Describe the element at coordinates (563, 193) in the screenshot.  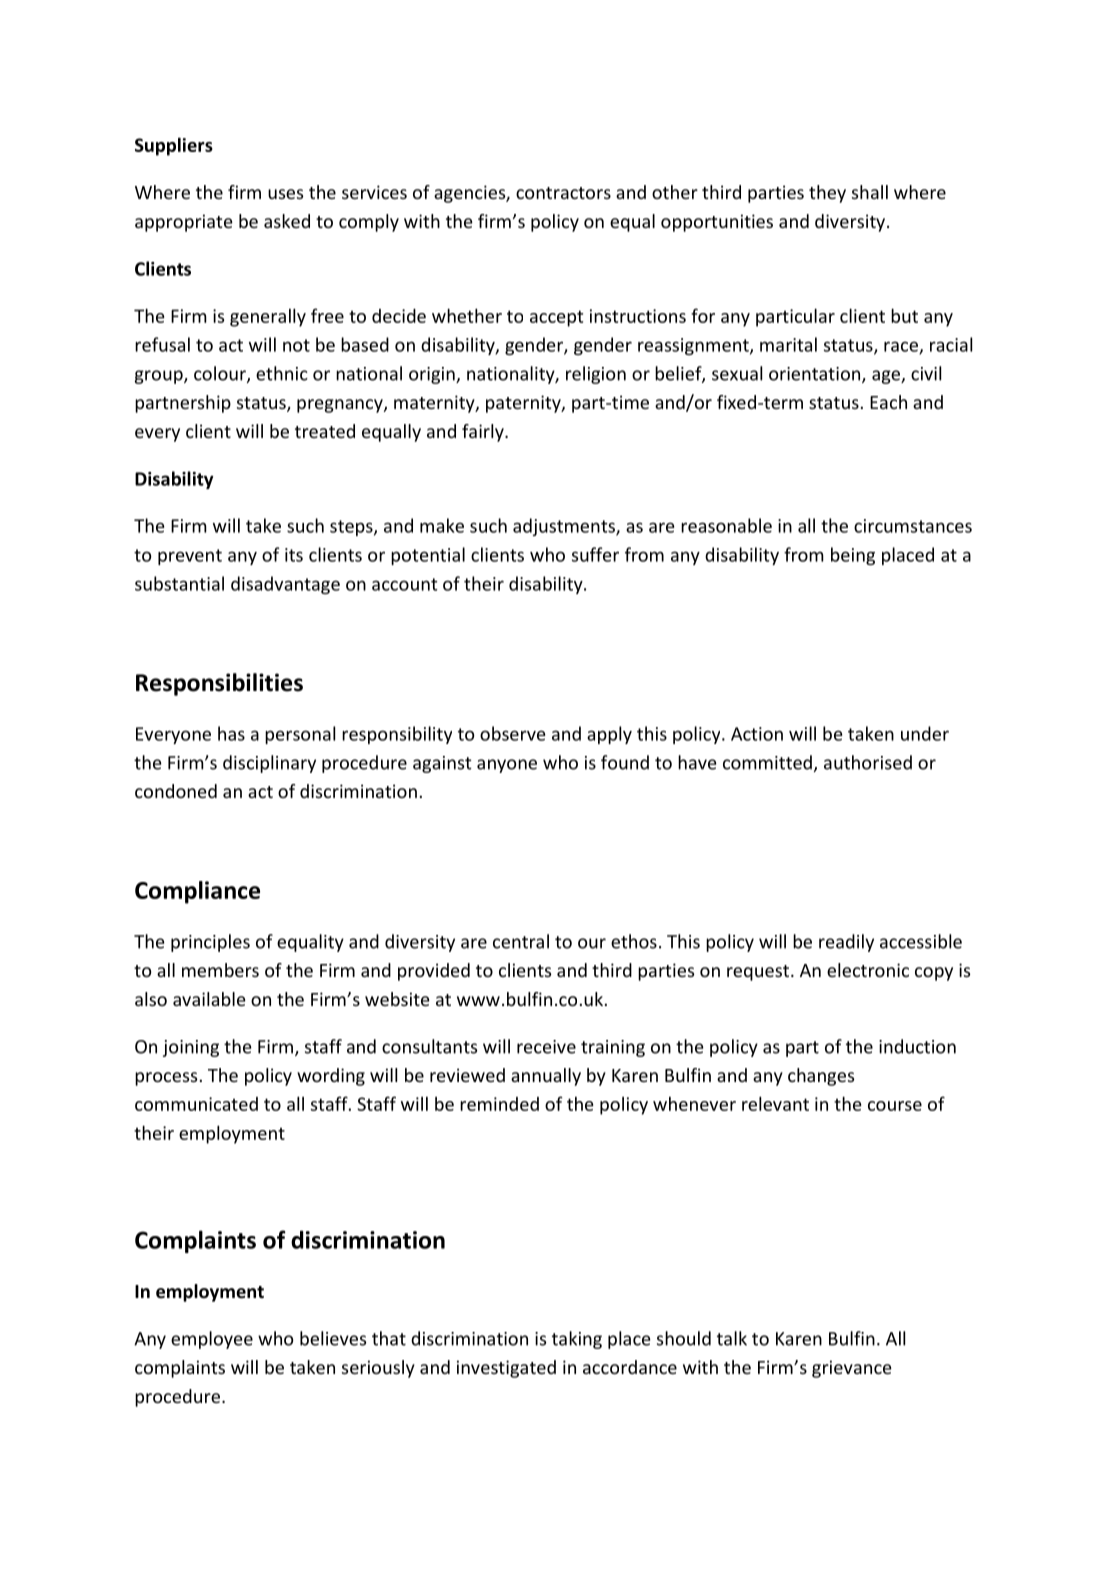
I see `contractors` at that location.
